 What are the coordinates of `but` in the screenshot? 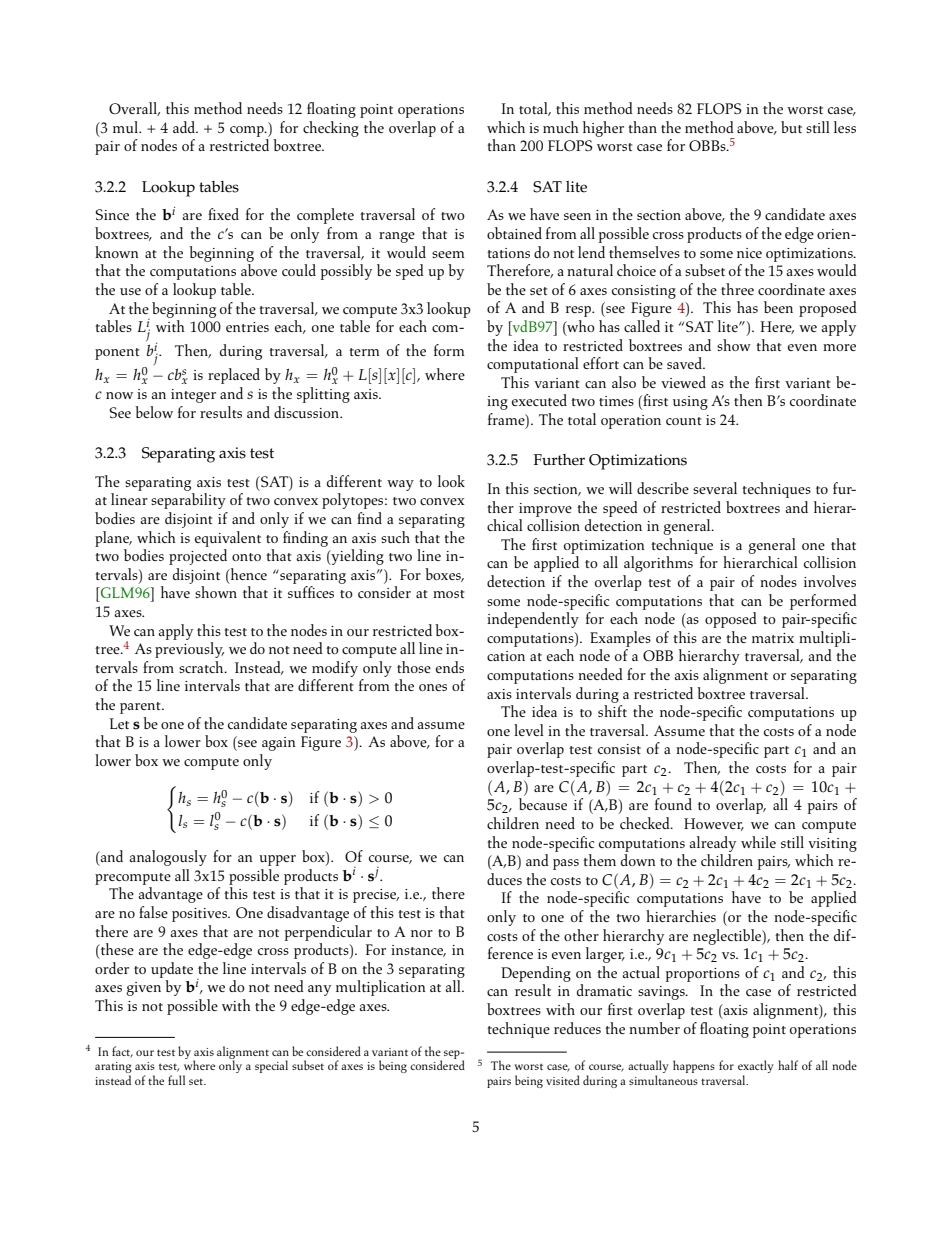 It's located at (791, 127).
